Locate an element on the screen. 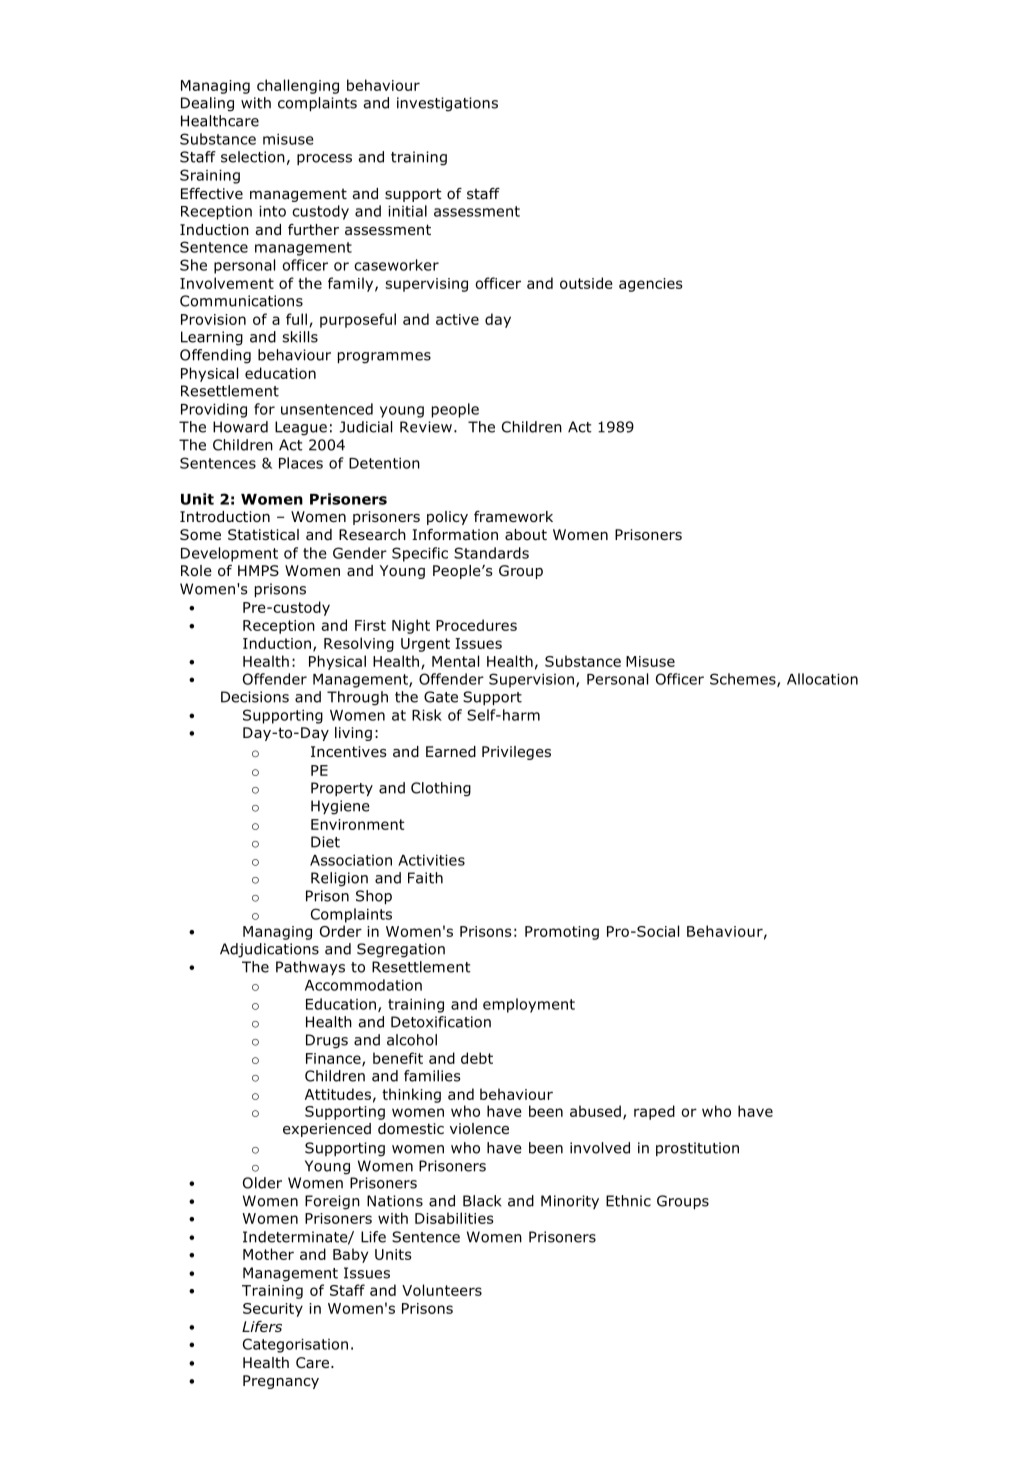  Schemes is located at coordinates (744, 680).
